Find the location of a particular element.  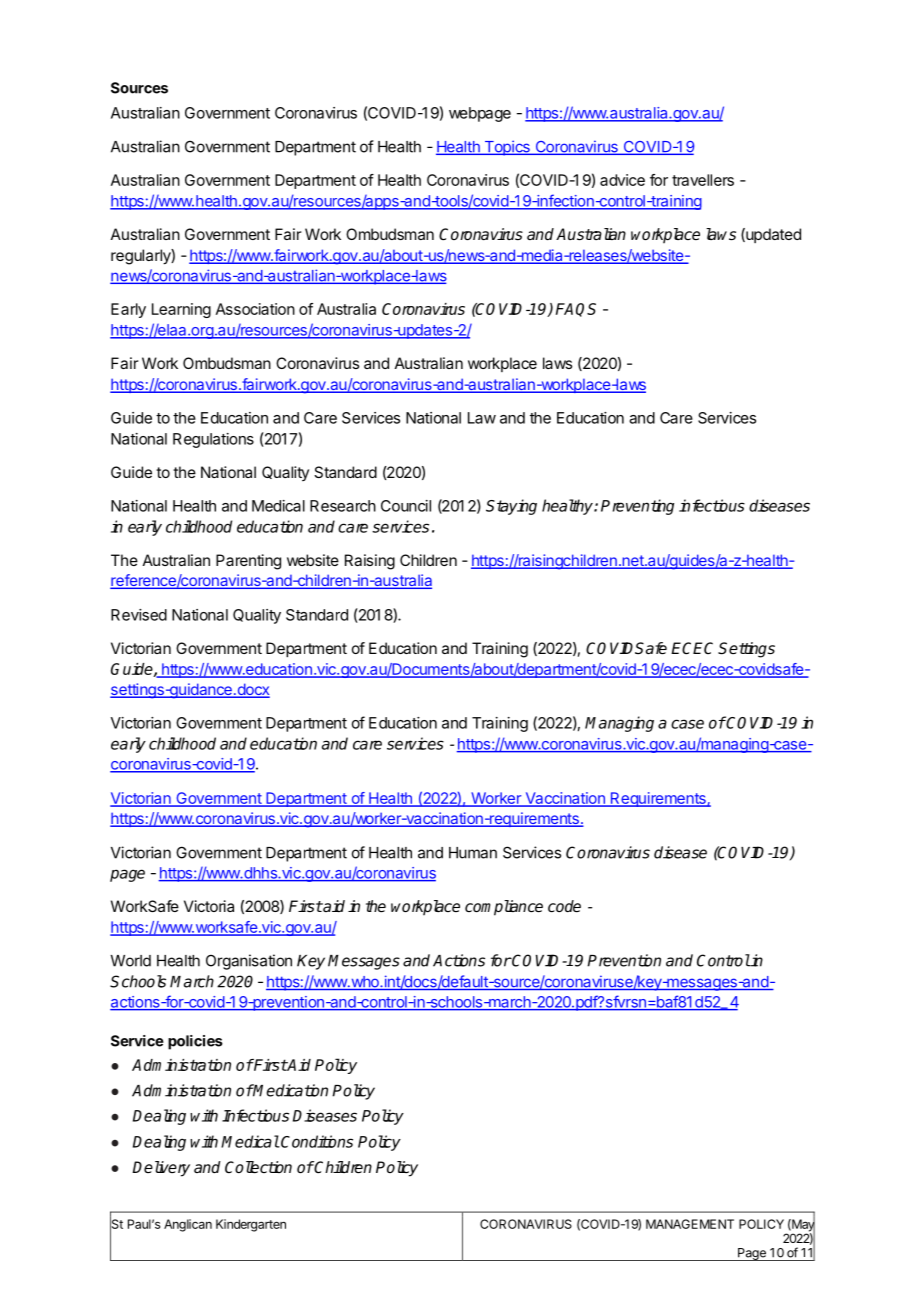

Organisation is located at coordinates (249, 962).
